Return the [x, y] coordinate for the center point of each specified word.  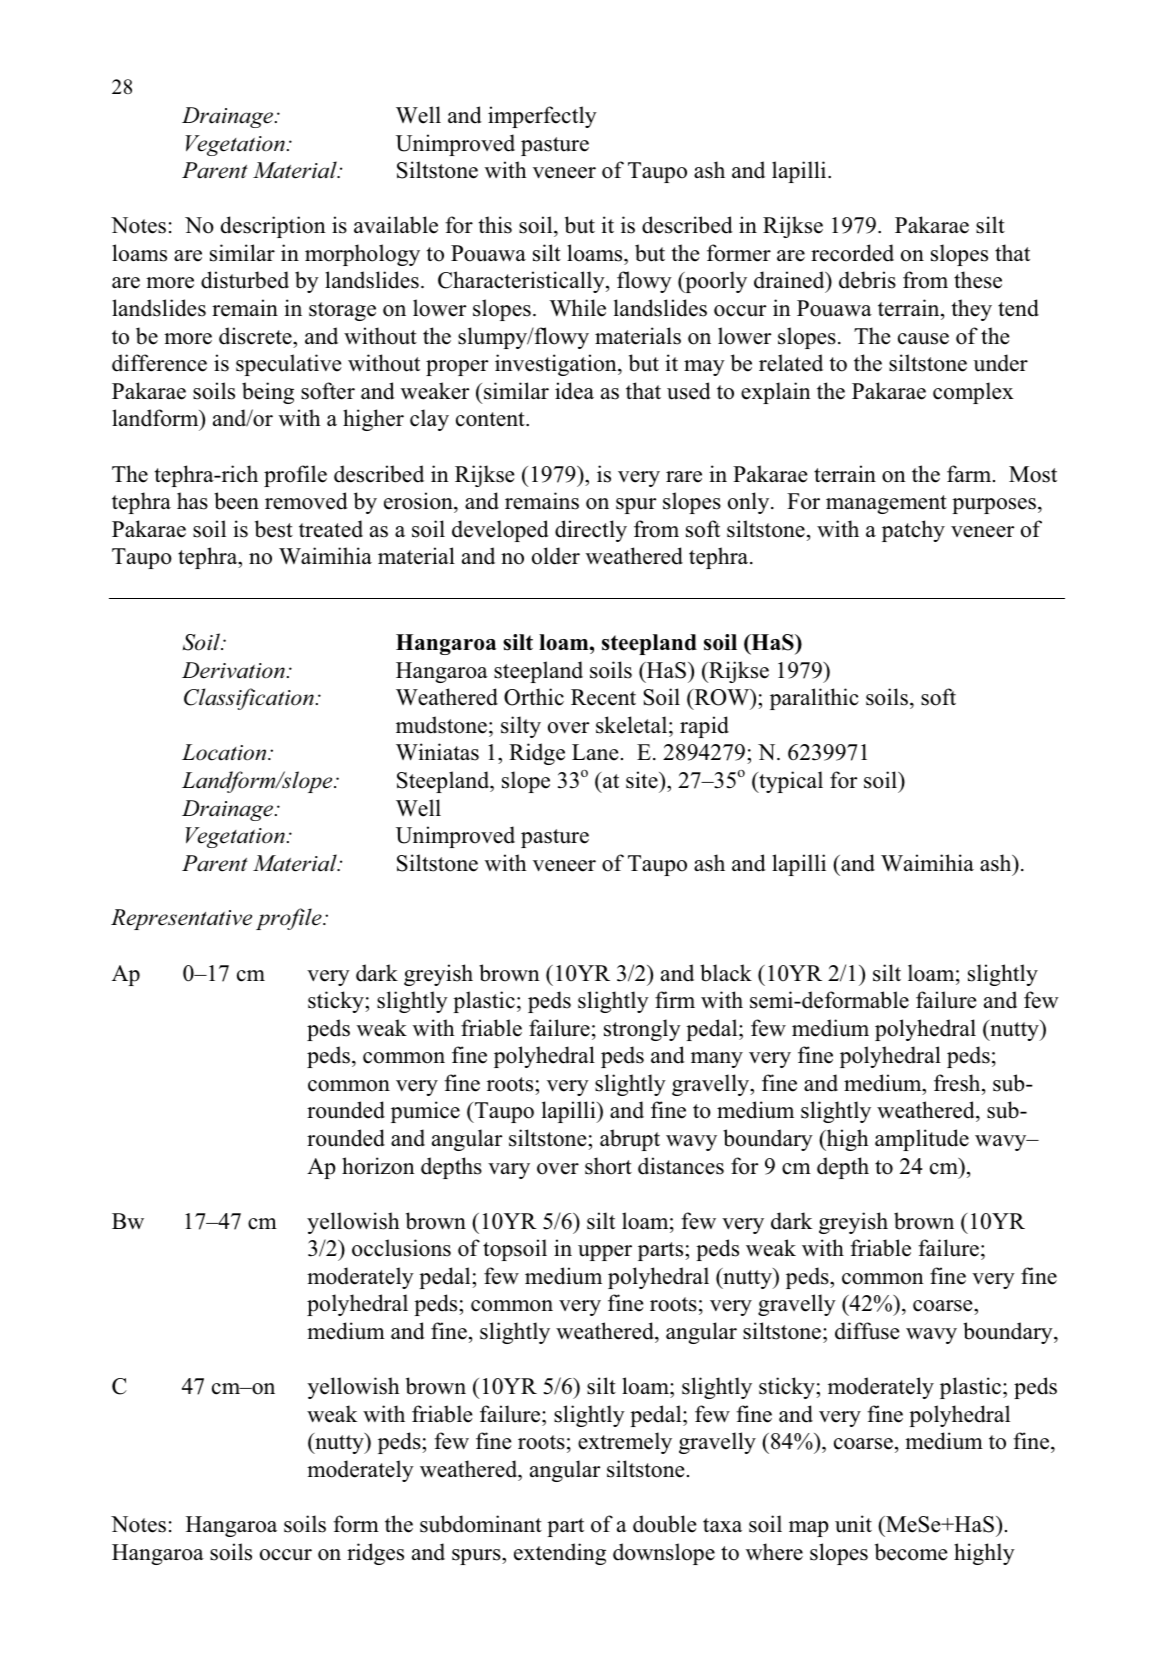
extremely [625, 1443]
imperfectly [542, 117]
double [664, 1524]
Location [225, 752]
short [608, 1166]
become [911, 1552]
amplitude [922, 1140]
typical [790, 782]
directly [591, 531]
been [236, 501]
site [643, 780]
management [886, 504]
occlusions [401, 1248]
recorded [852, 253]
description [273, 227]
